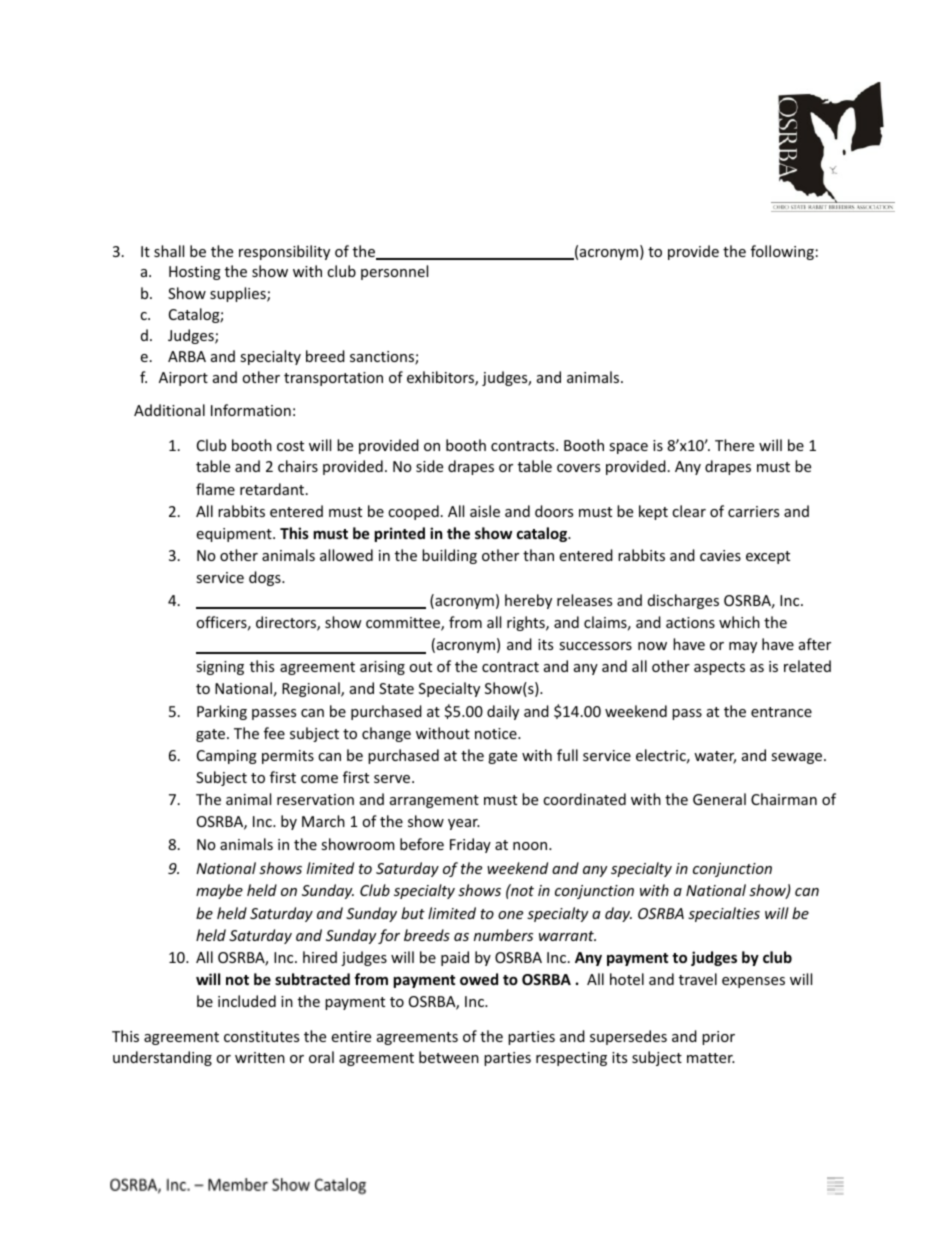 This page has height=1233, width=952. Describe the element at coordinates (449, 1057) in the page. I see `between` at that location.
